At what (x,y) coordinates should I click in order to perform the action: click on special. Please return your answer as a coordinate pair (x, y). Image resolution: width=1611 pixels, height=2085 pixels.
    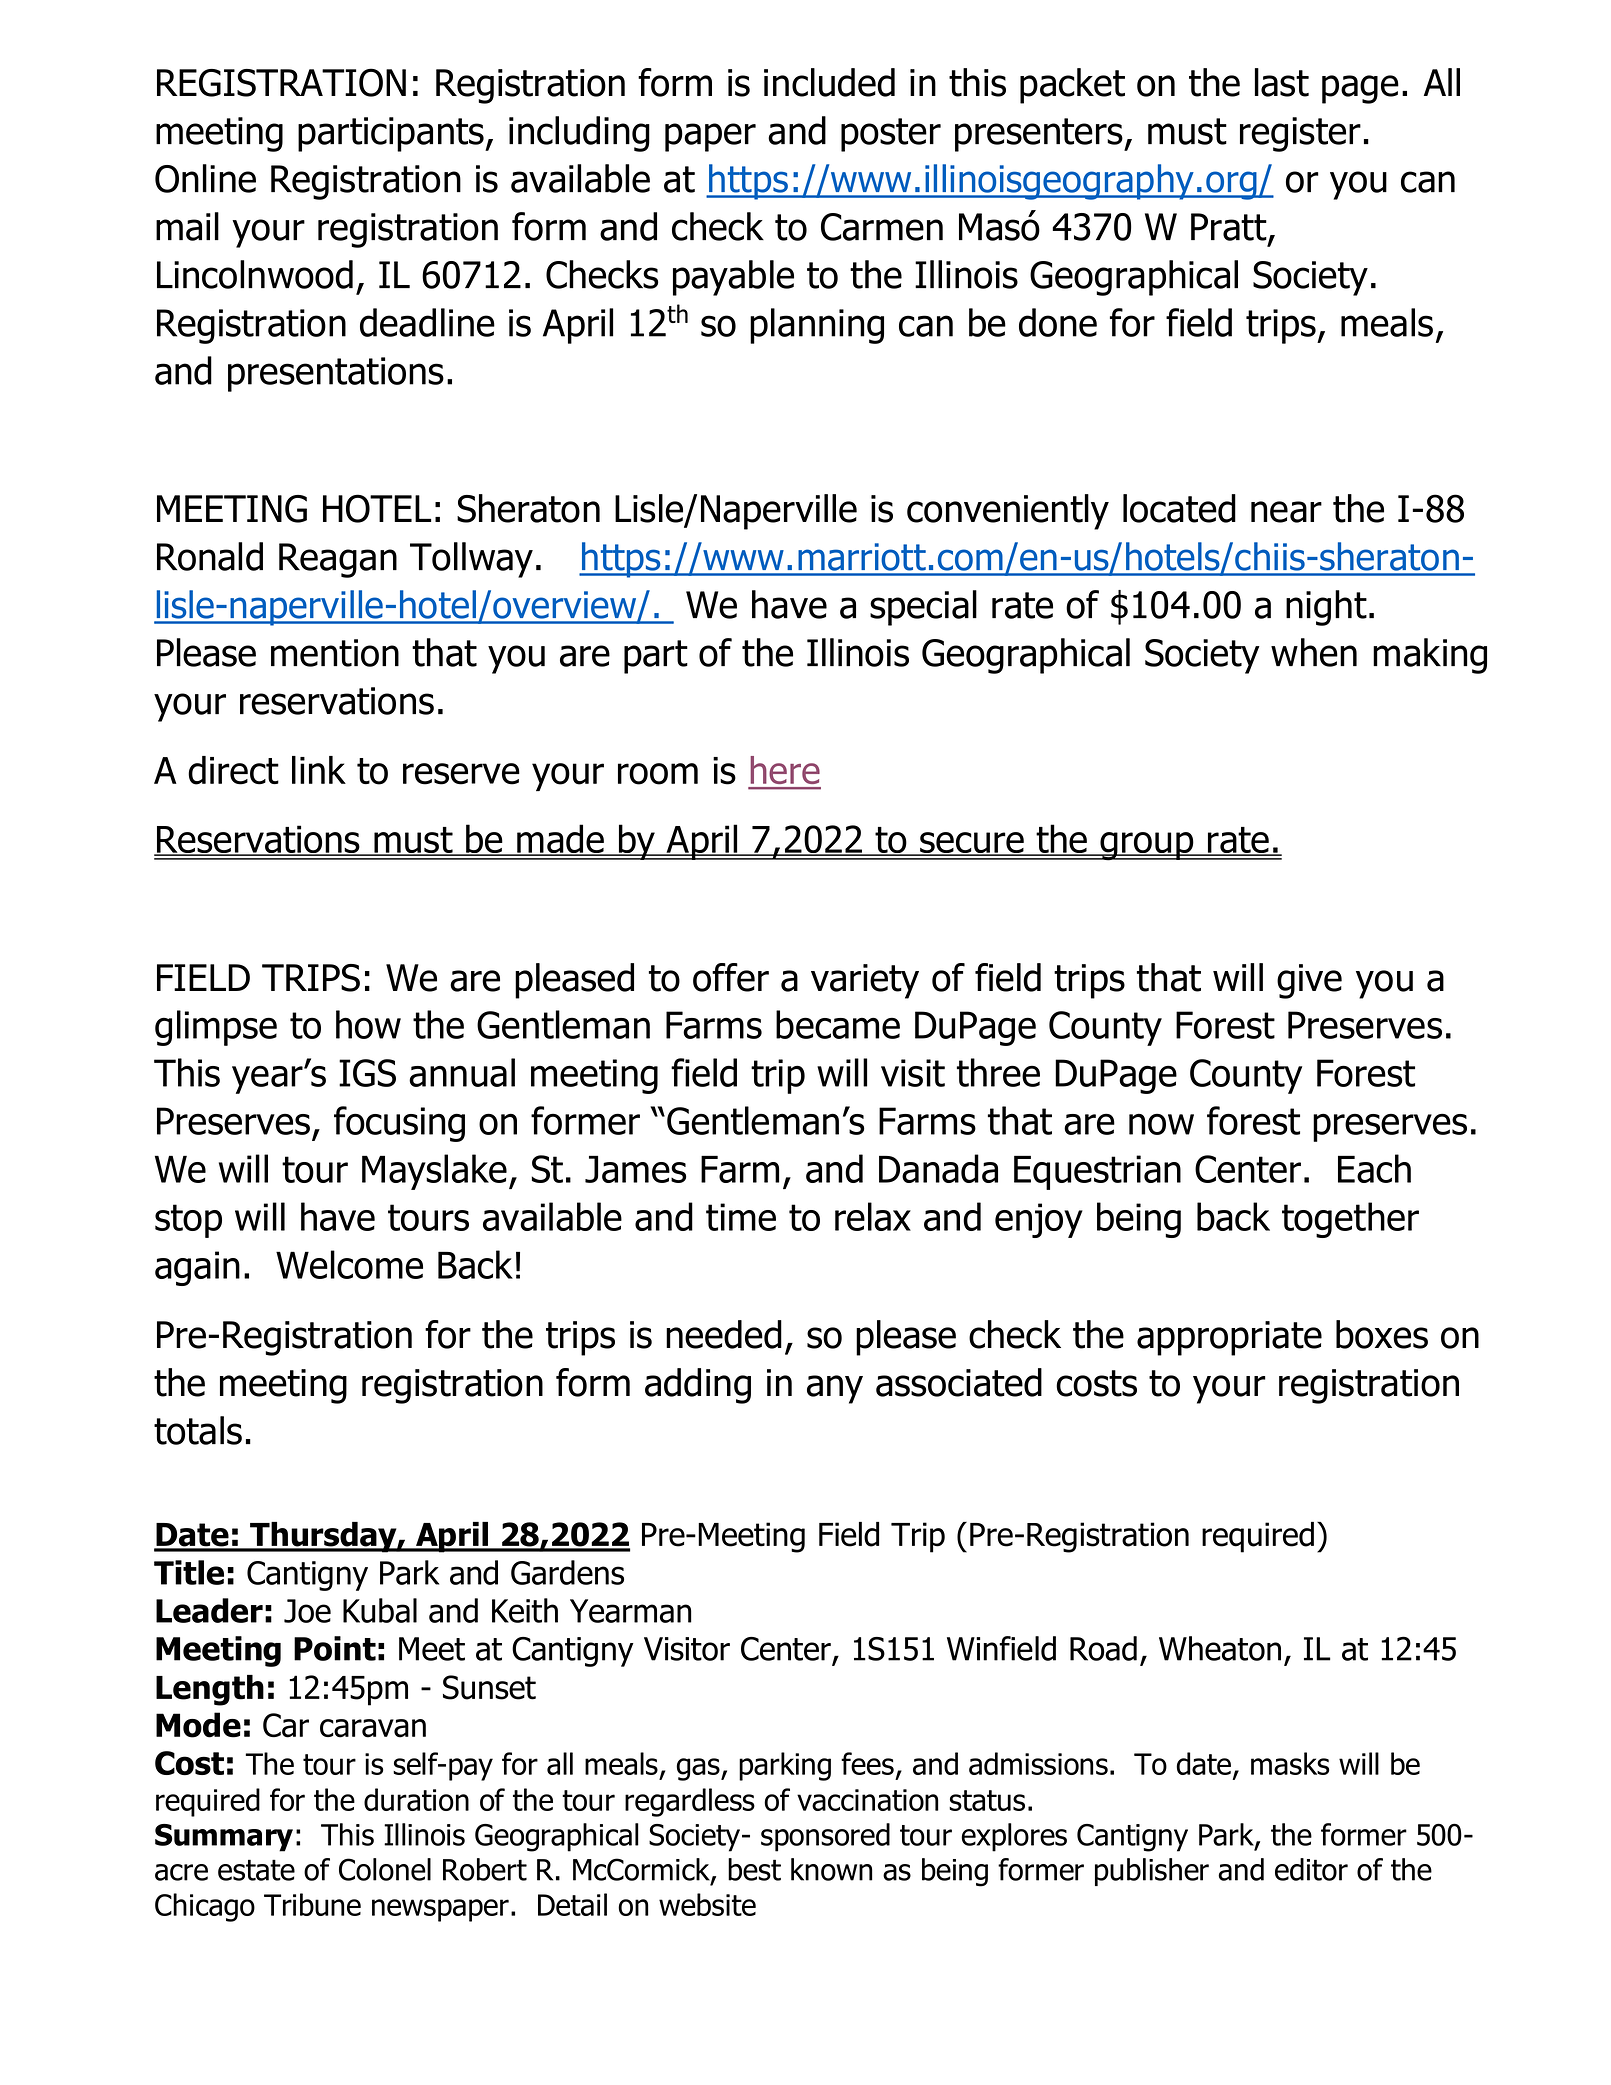
    Looking at the image, I should click on (923, 608).
